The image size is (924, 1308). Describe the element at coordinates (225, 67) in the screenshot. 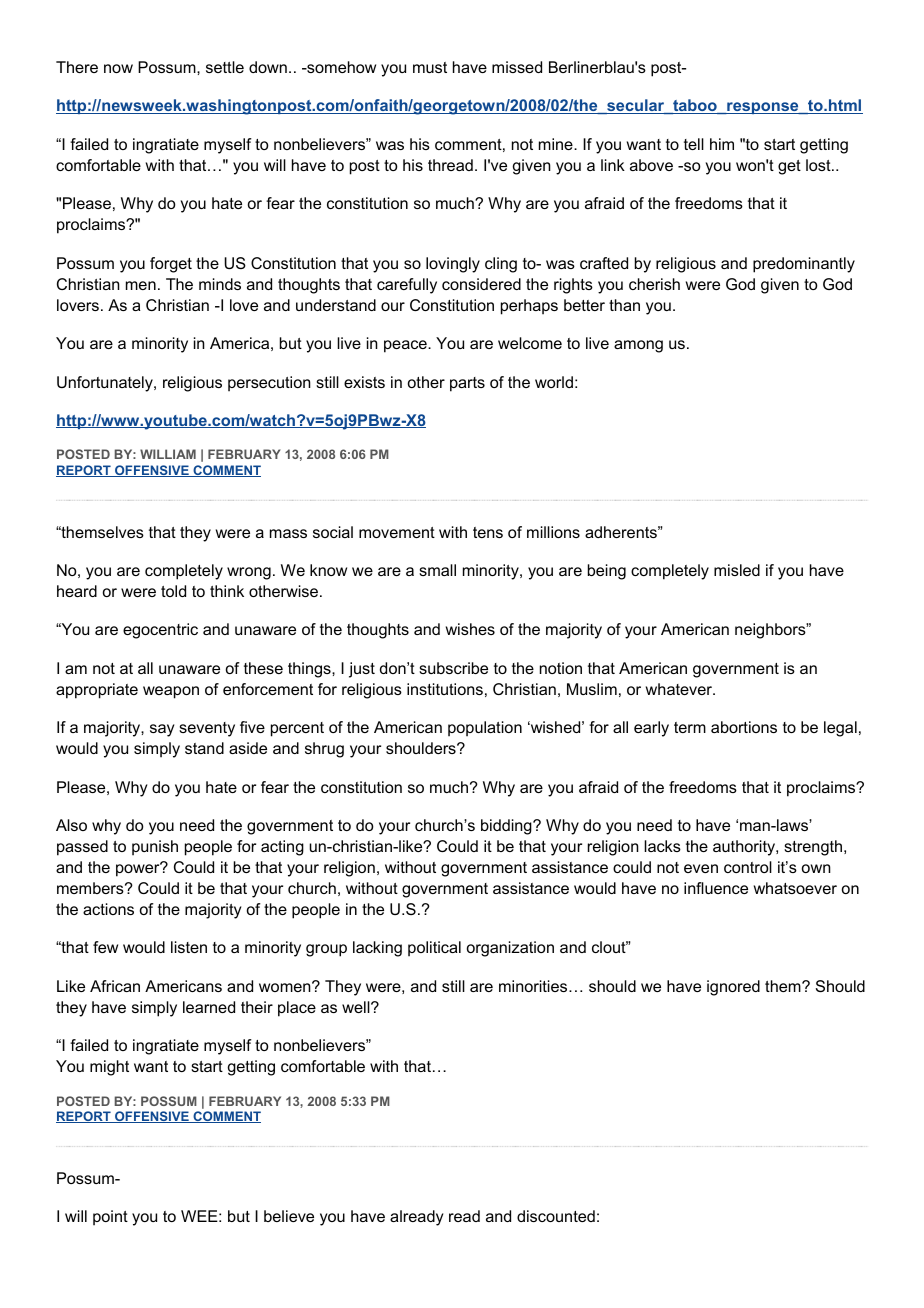

I see `settle` at that location.
